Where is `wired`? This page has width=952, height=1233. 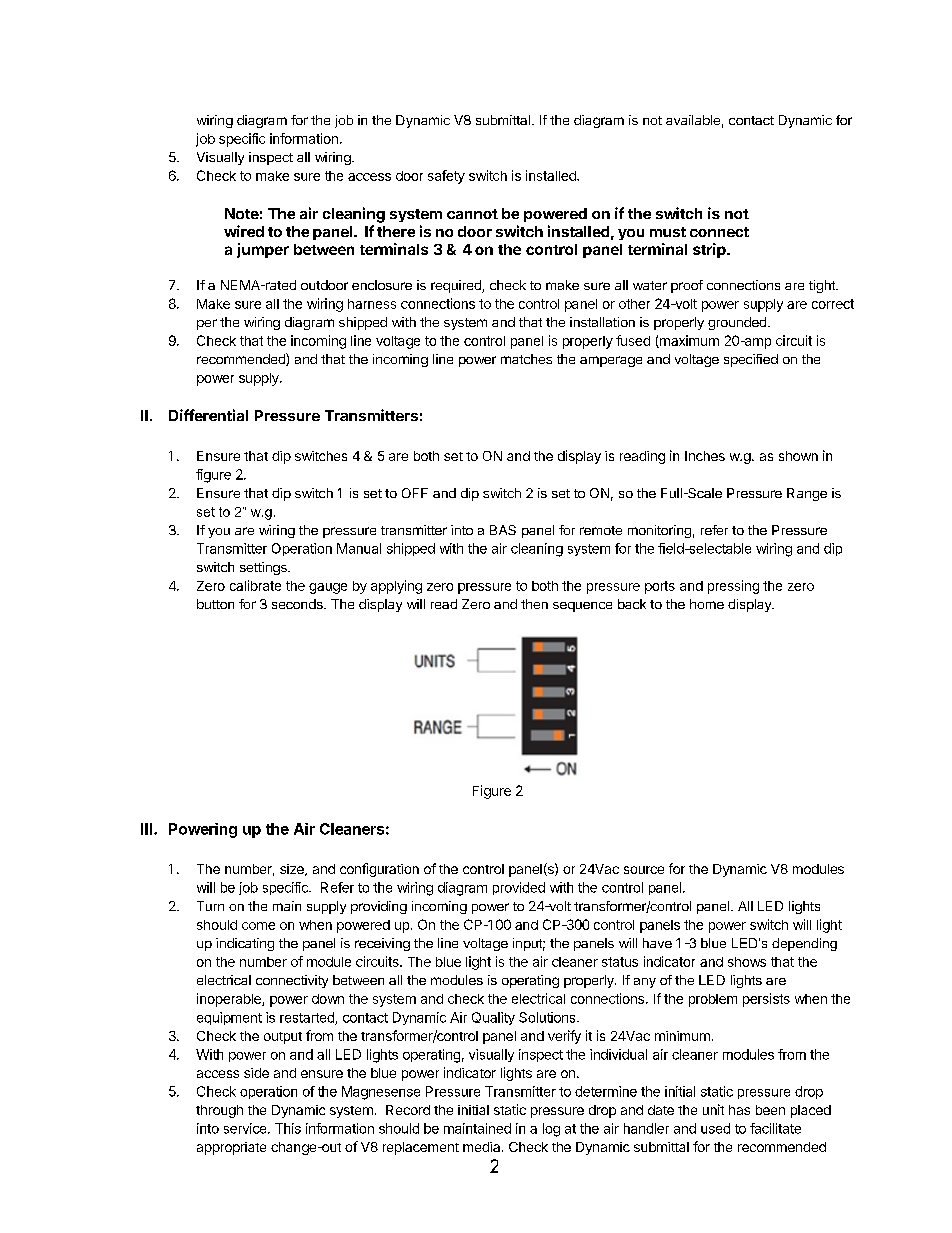 wired is located at coordinates (244, 231).
